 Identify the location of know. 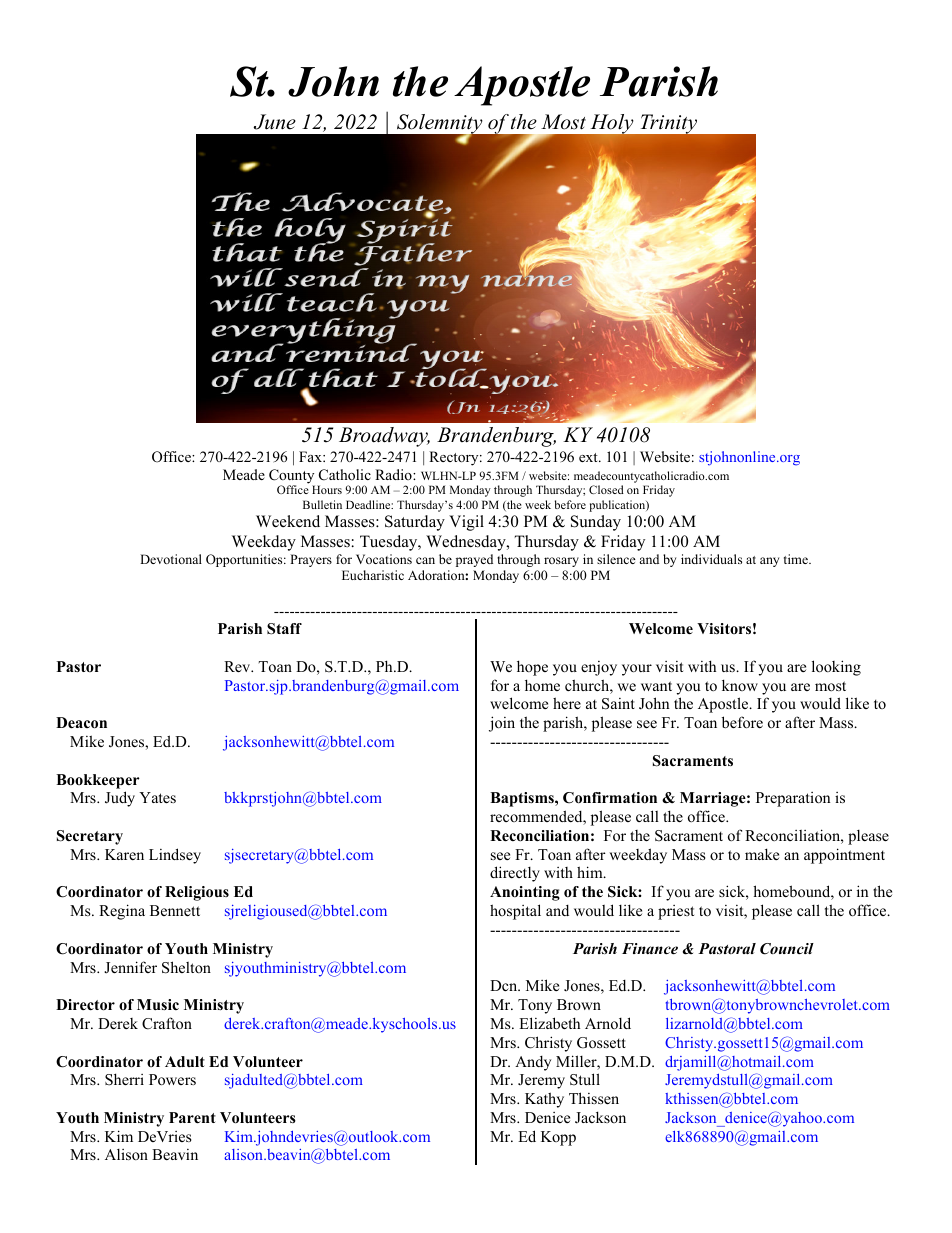
(740, 685).
